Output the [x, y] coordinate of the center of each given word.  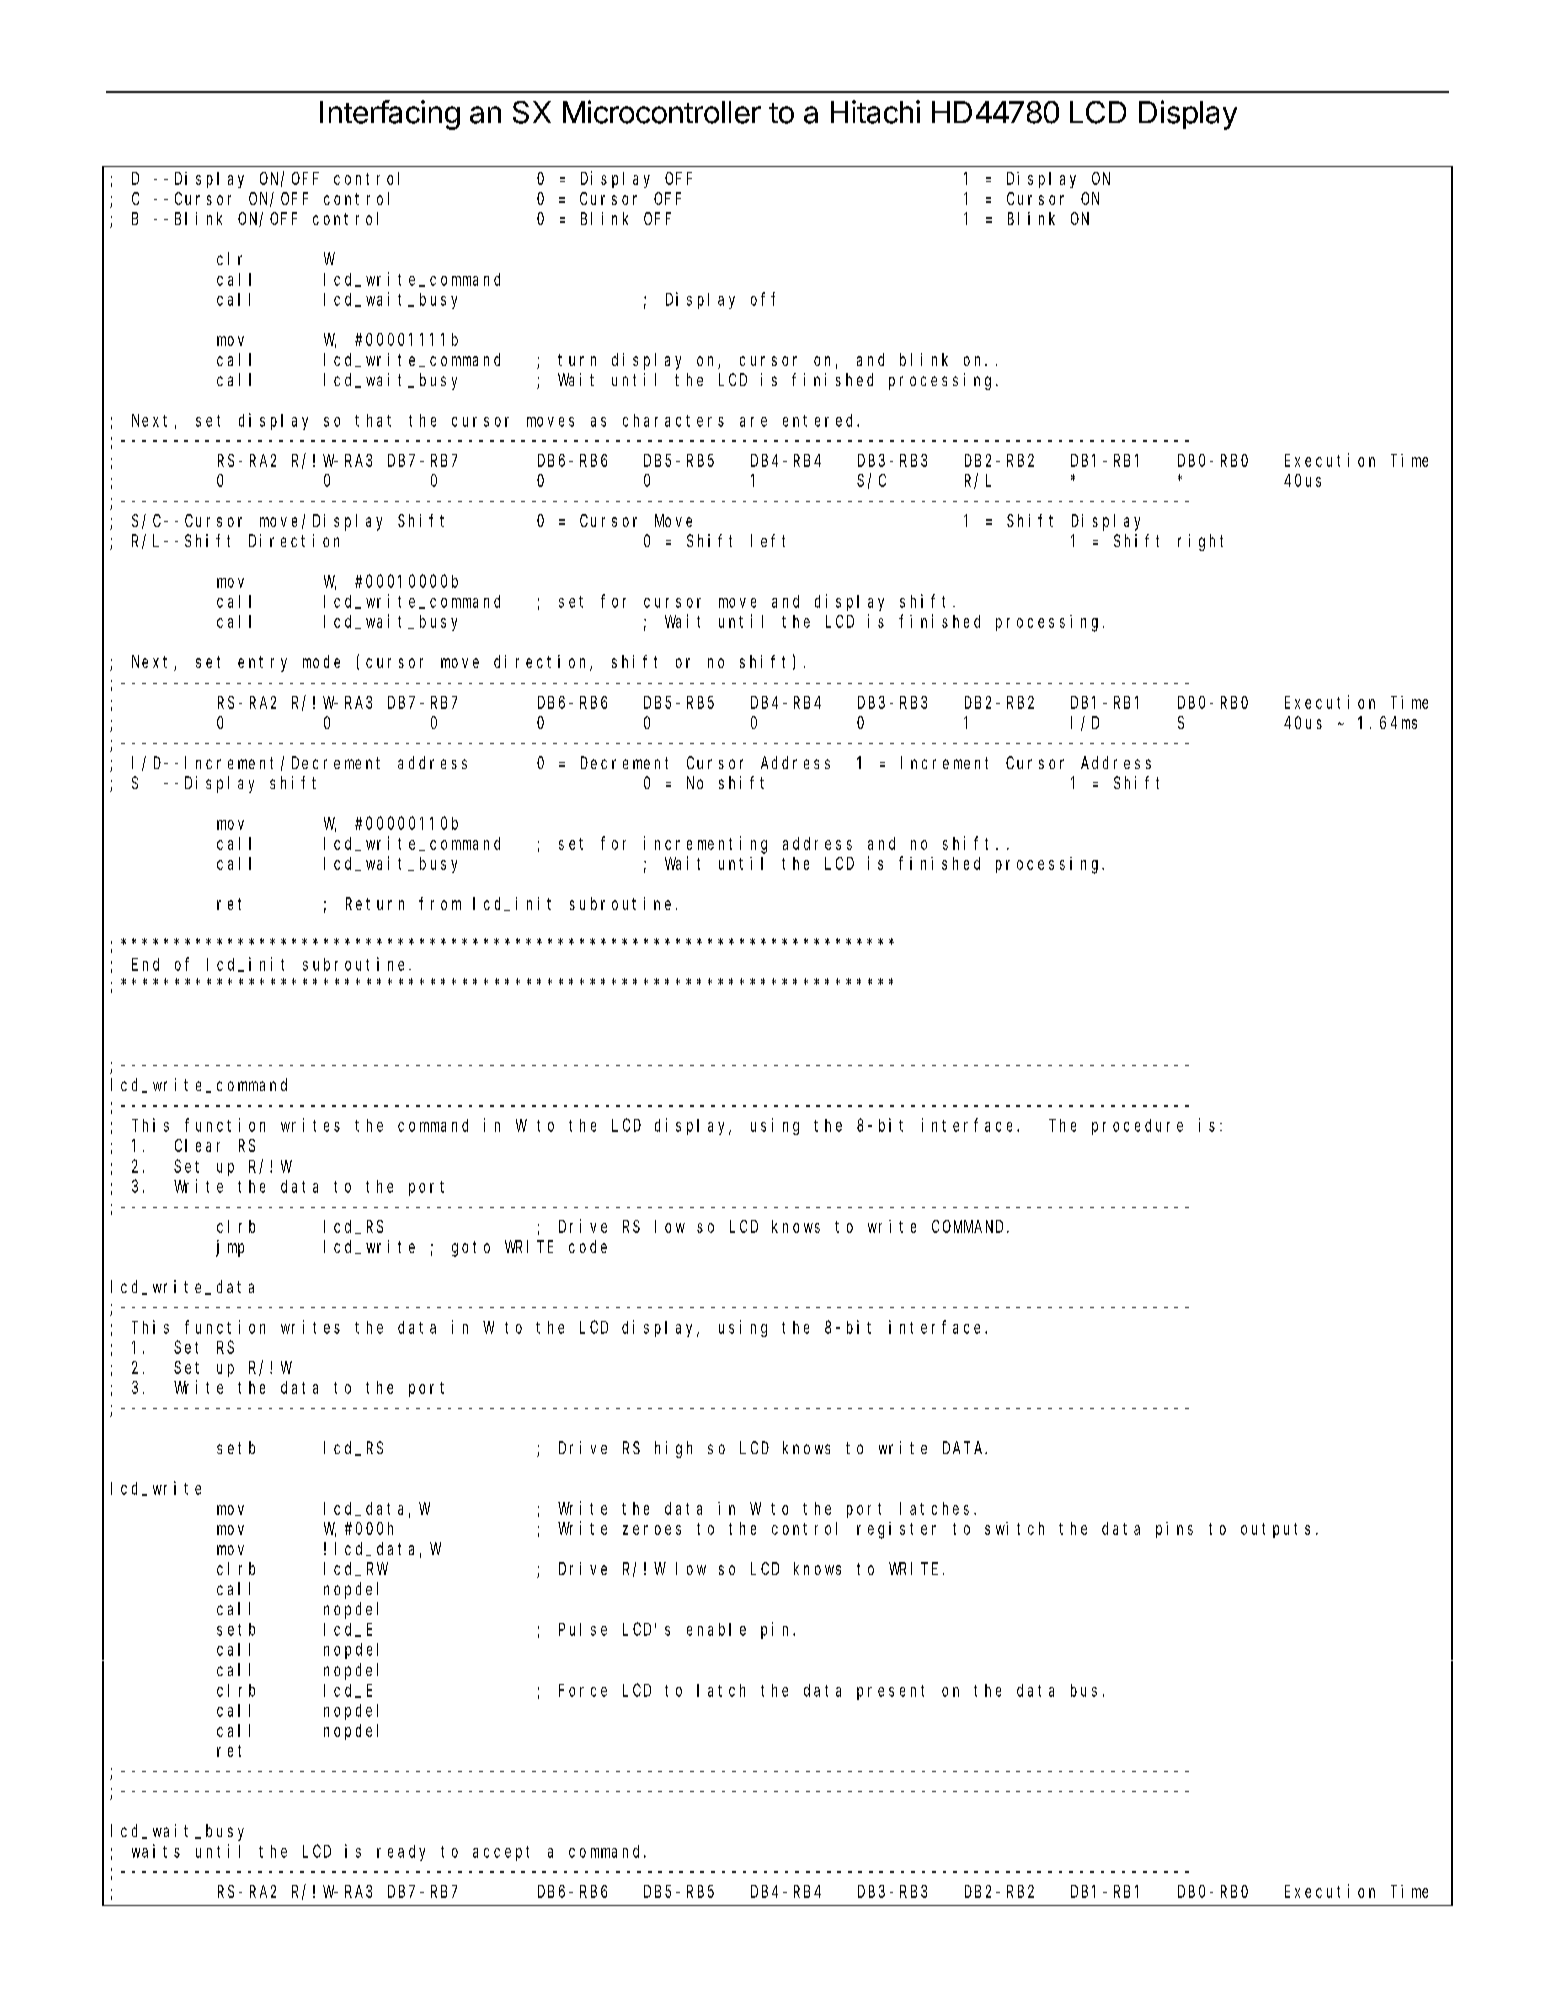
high [673, 1449]
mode [321, 661]
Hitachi [875, 112]
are [753, 422]
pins [1174, 1530]
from [440, 903]
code [588, 1246]
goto [471, 1249]
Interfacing [390, 115]
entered [820, 420]
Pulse [583, 1629]
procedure [1137, 1127]
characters [673, 420]
